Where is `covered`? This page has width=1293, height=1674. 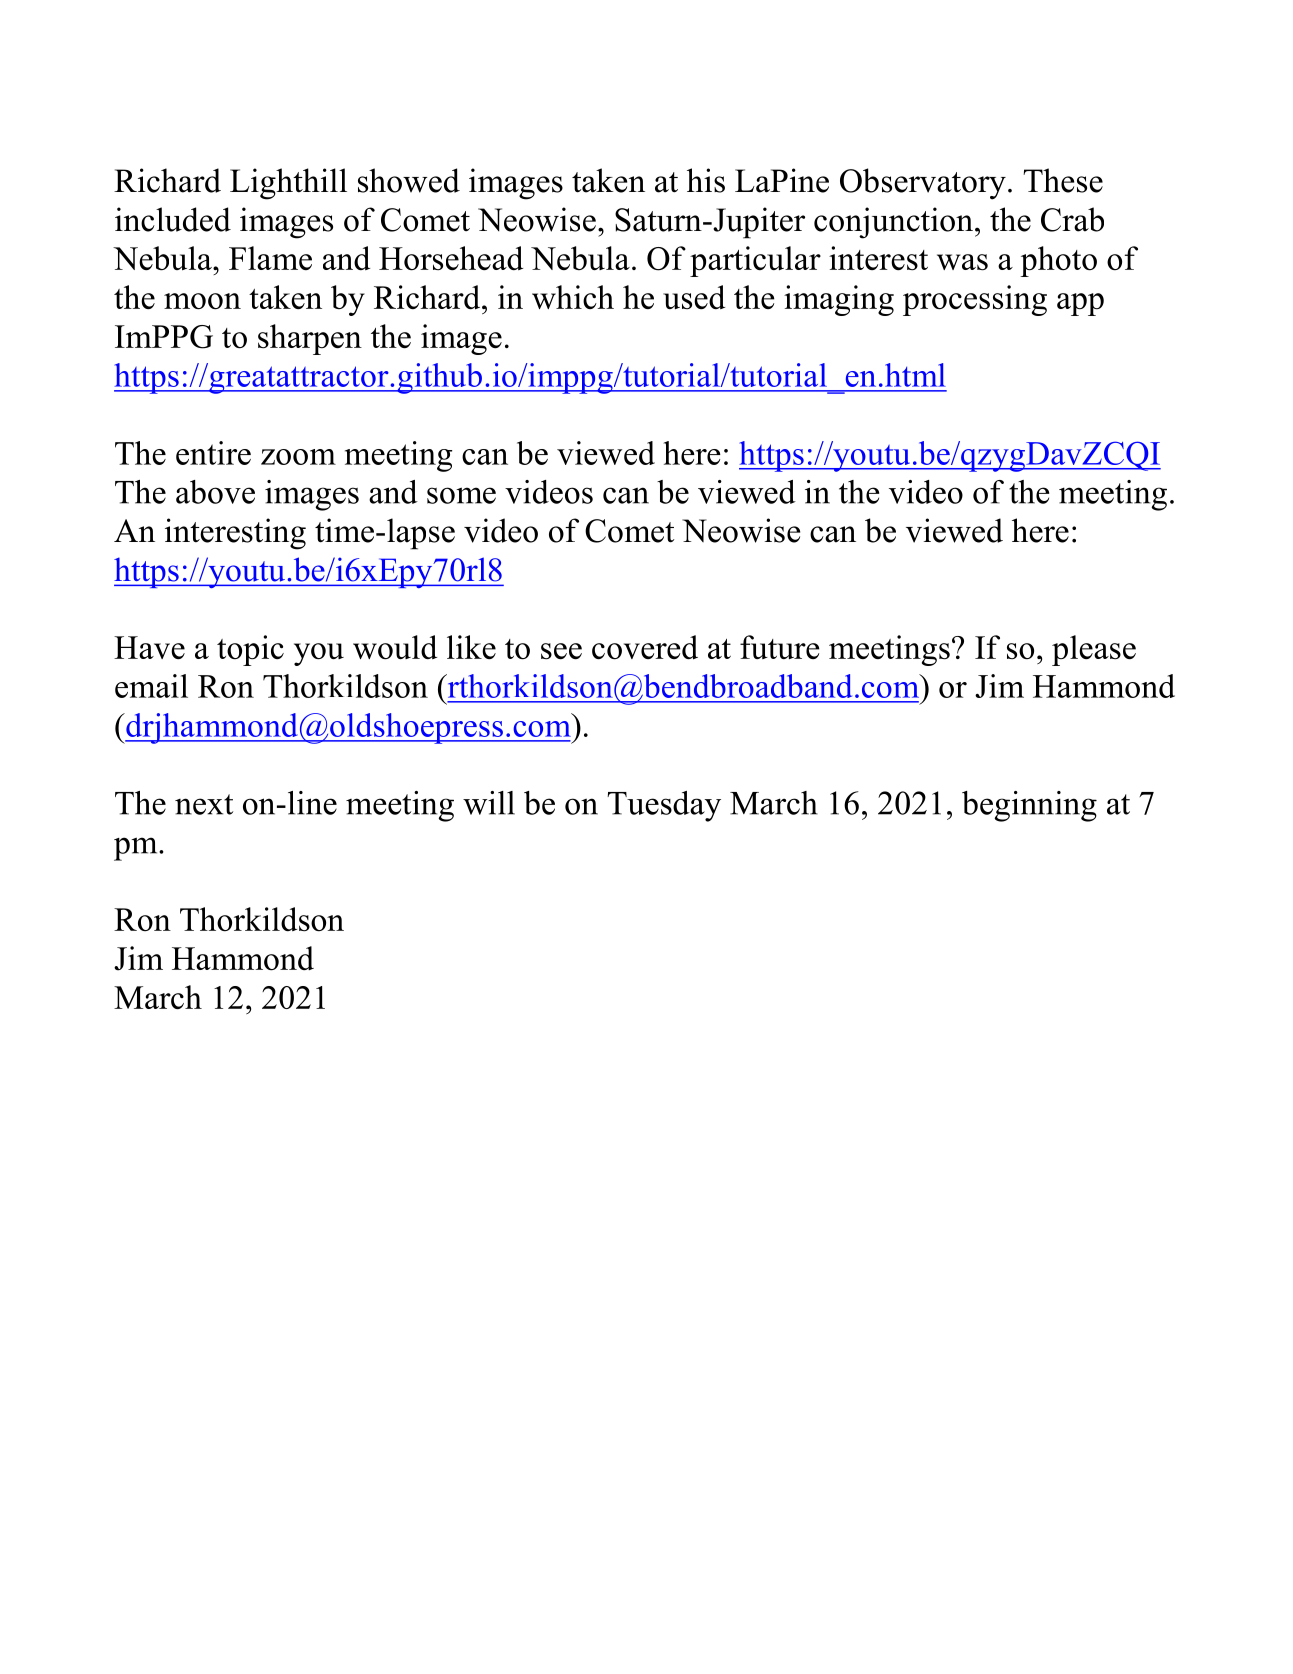 covered is located at coordinates (645, 647).
